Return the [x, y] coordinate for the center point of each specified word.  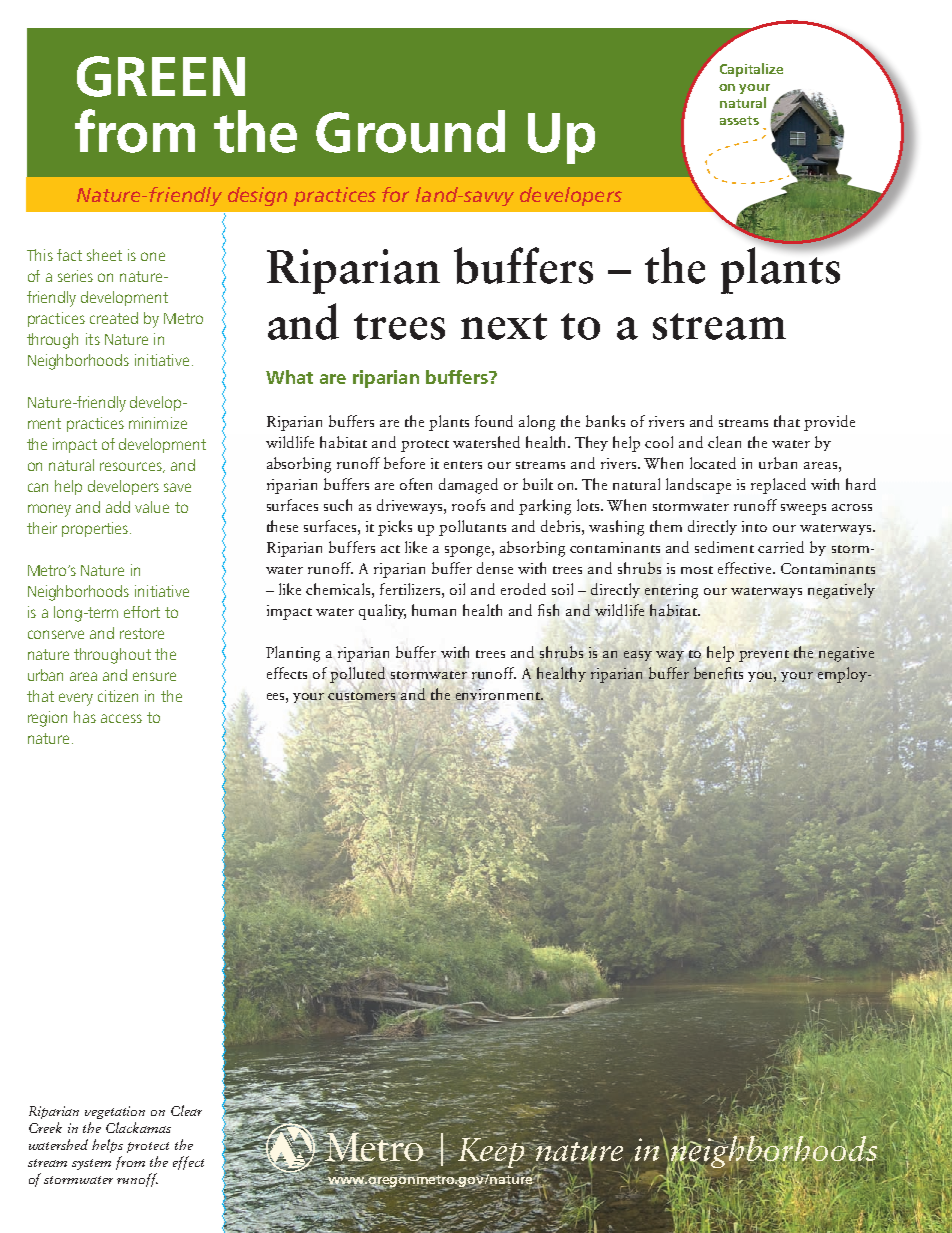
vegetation [115, 1112]
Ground [410, 131]
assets [739, 120]
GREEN [161, 76]
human [434, 610]
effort [142, 612]
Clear [186, 1110]
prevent [764, 656]
